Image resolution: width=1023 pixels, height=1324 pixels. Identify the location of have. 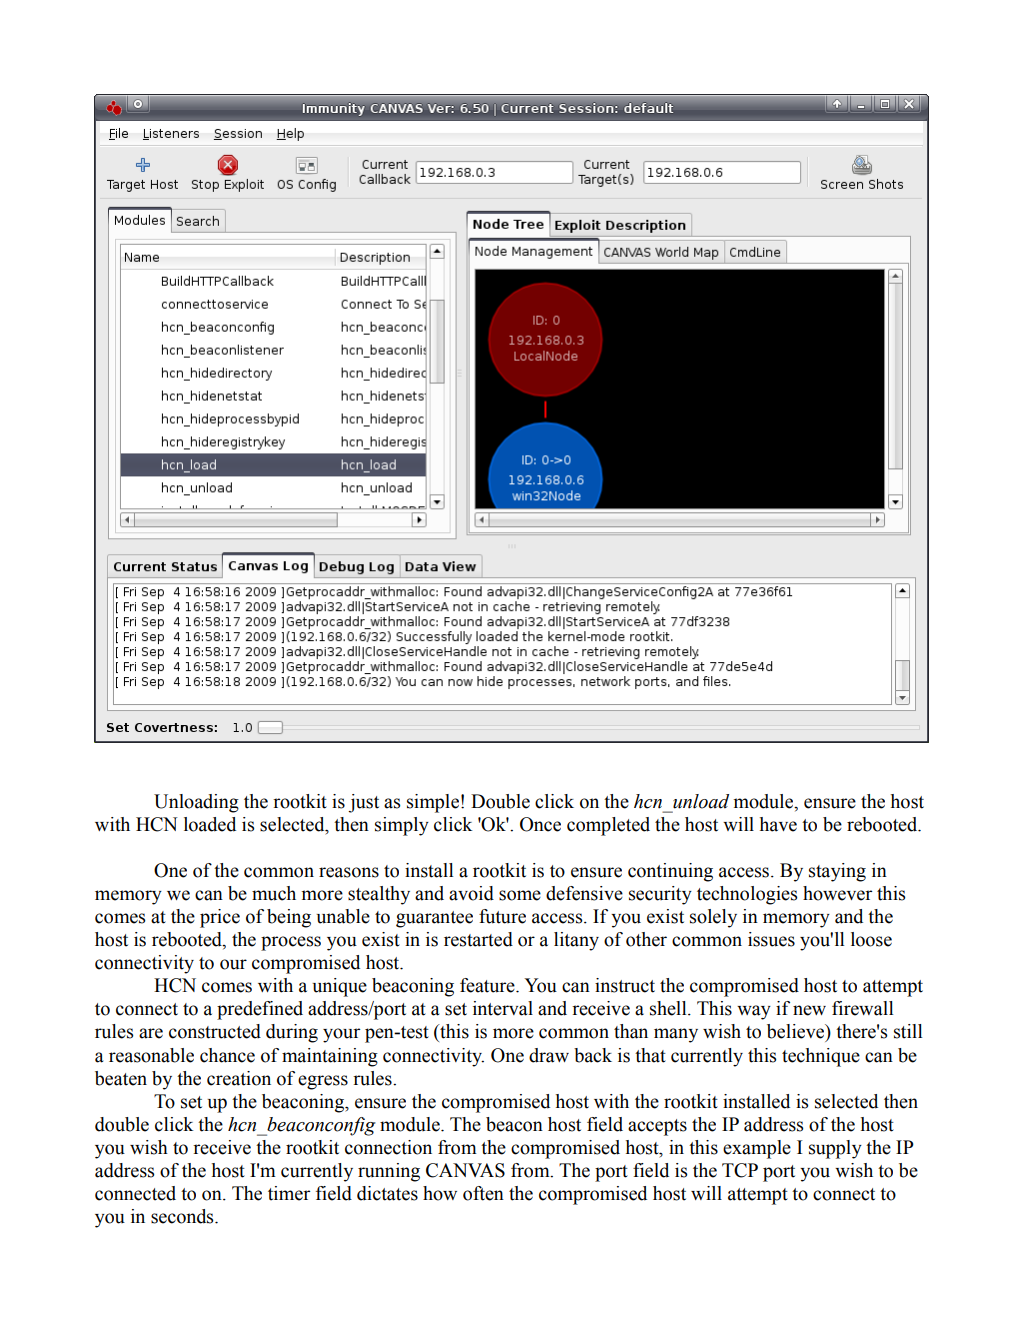
(778, 824).
